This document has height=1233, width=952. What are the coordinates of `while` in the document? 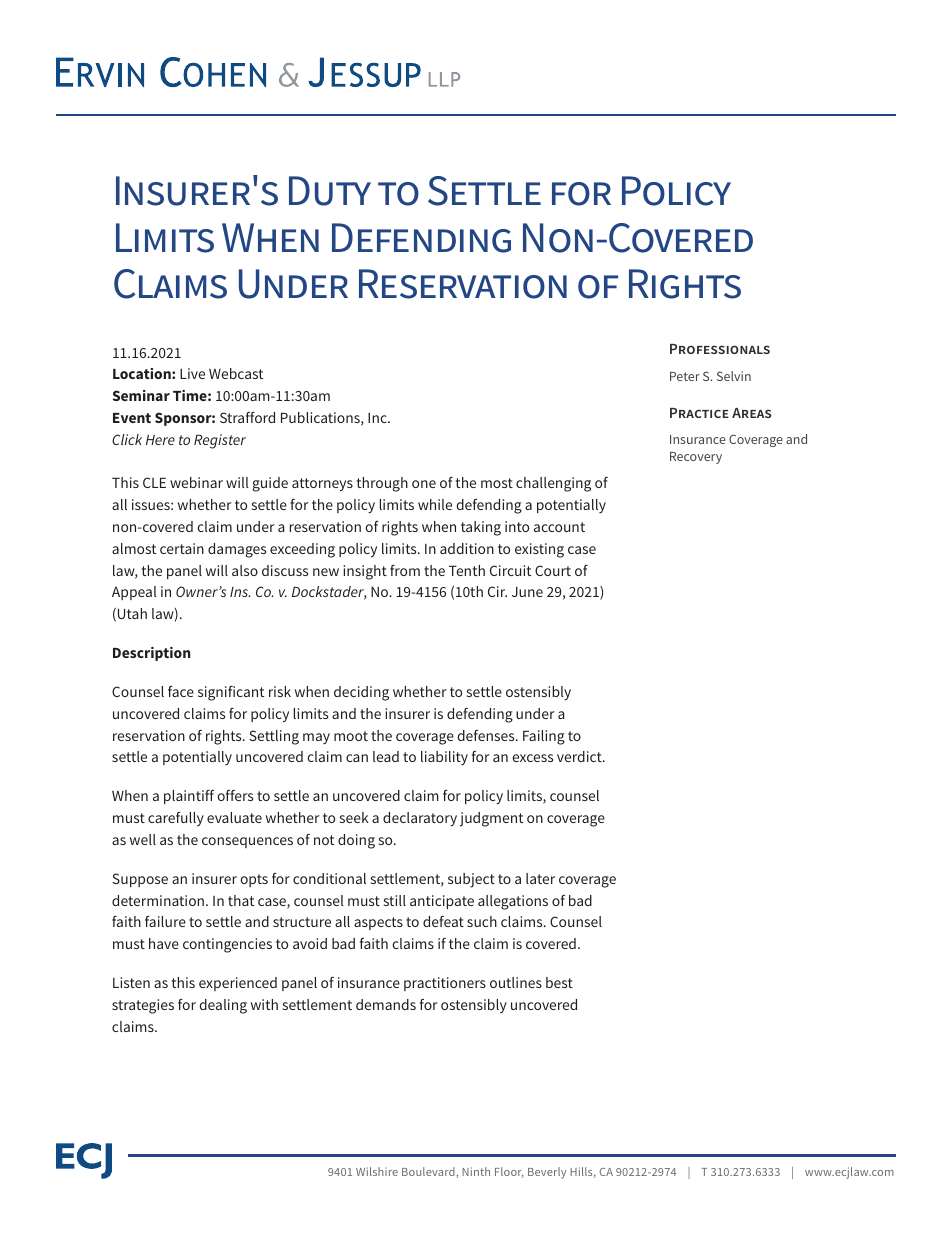 It's located at (435, 504).
